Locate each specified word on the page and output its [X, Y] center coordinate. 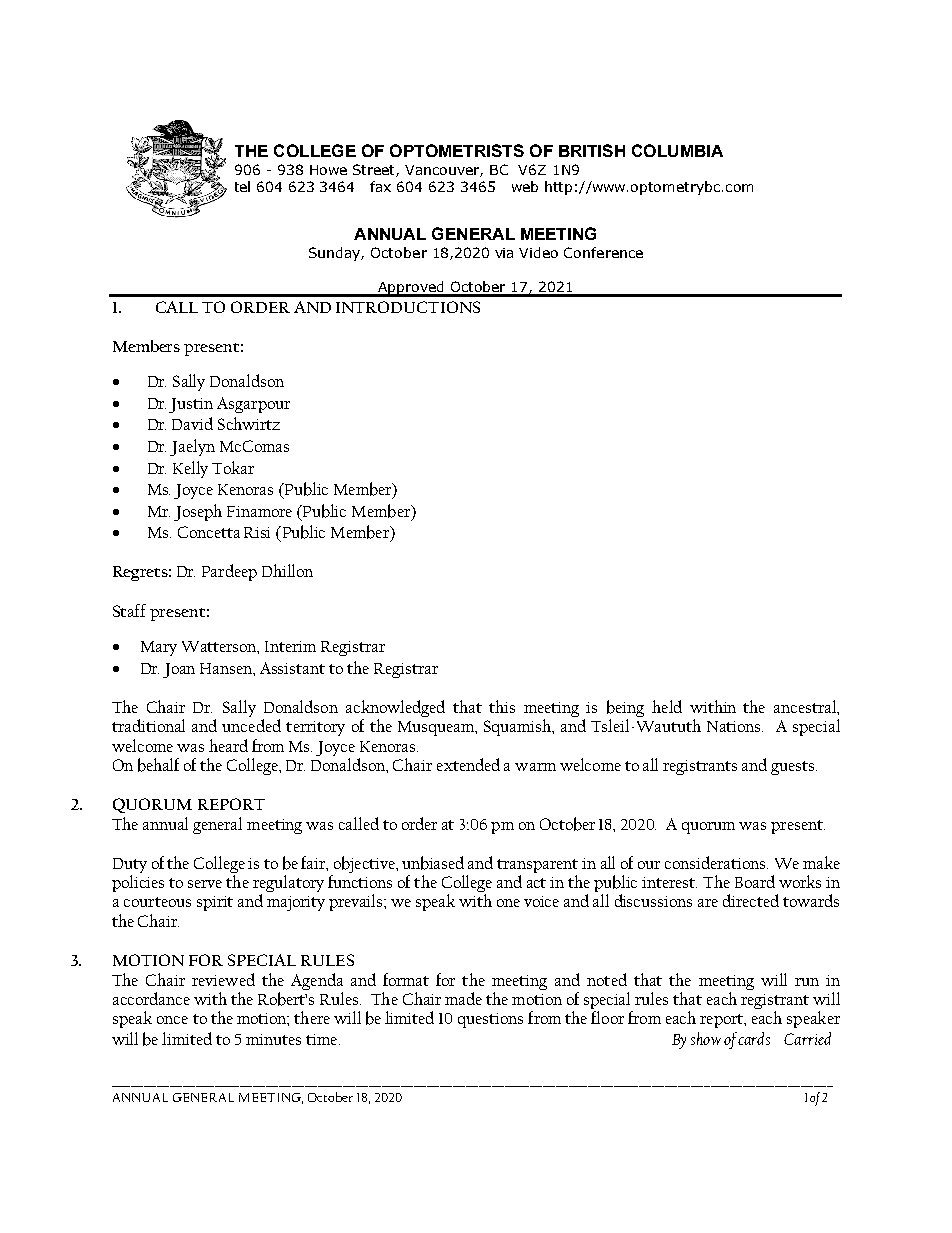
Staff [129, 610]
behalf [158, 765]
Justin [191, 405]
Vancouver [444, 171]
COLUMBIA [677, 150]
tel [242, 186]
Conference [603, 252]
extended [468, 764]
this [502, 706]
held [667, 706]
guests [794, 768]
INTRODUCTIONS [408, 307]
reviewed [223, 979]
